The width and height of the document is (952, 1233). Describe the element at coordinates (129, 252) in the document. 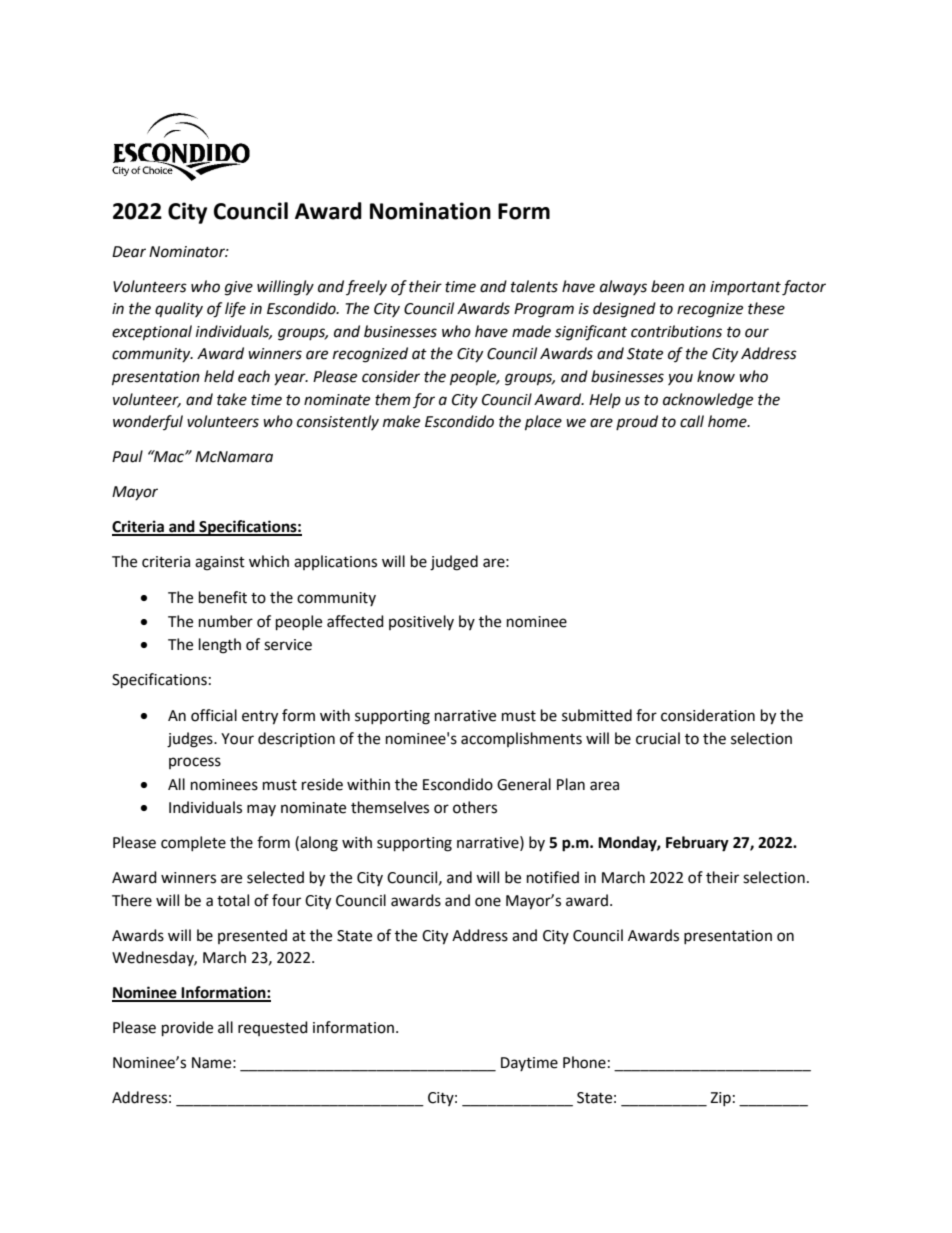

I see `Dear` at that location.
